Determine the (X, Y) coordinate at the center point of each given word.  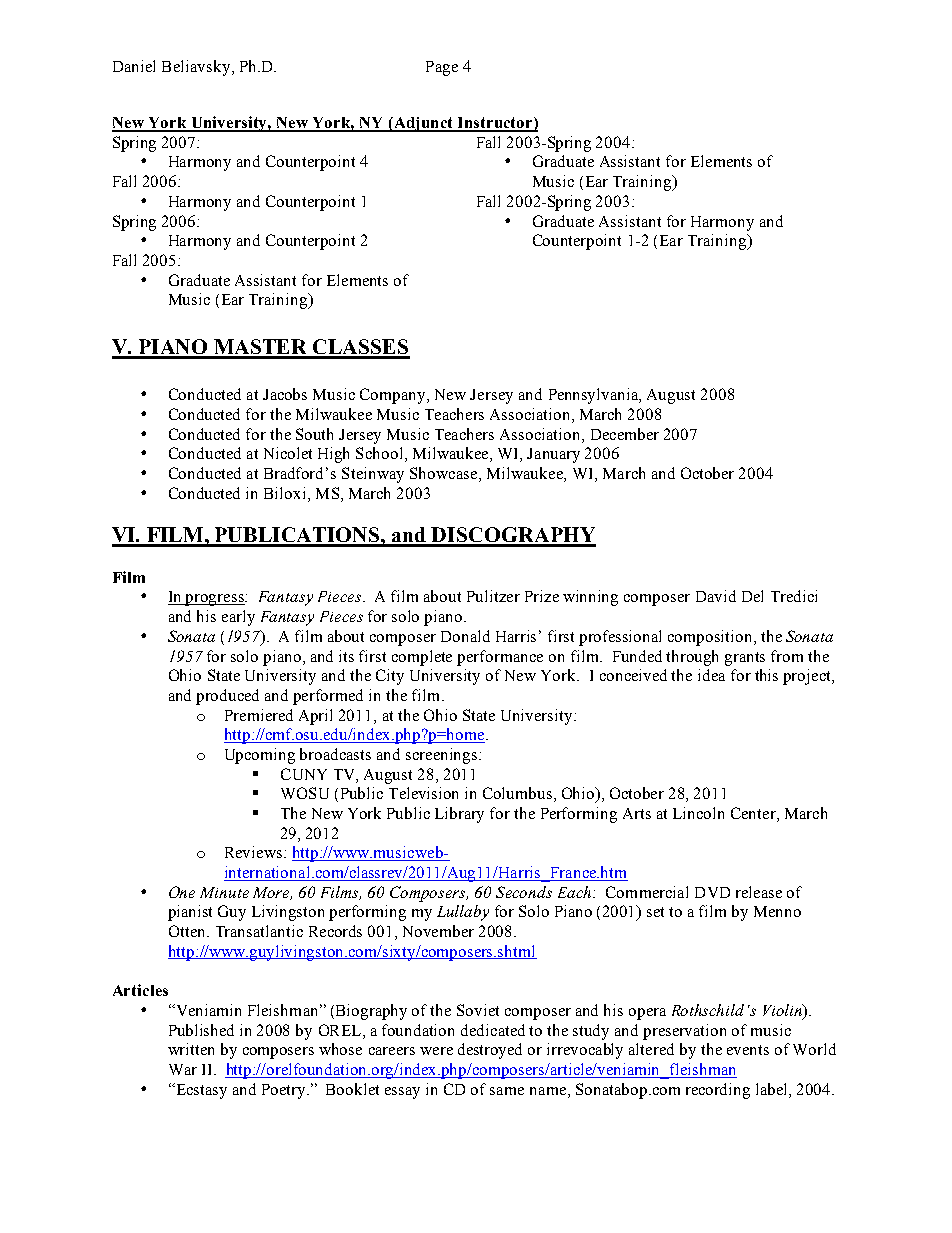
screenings (443, 756)
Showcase (445, 474)
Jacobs (285, 394)
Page (442, 68)
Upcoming (260, 756)
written (191, 1049)
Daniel (134, 66)
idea (711, 675)
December (625, 434)
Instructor (494, 124)
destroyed (490, 1051)
